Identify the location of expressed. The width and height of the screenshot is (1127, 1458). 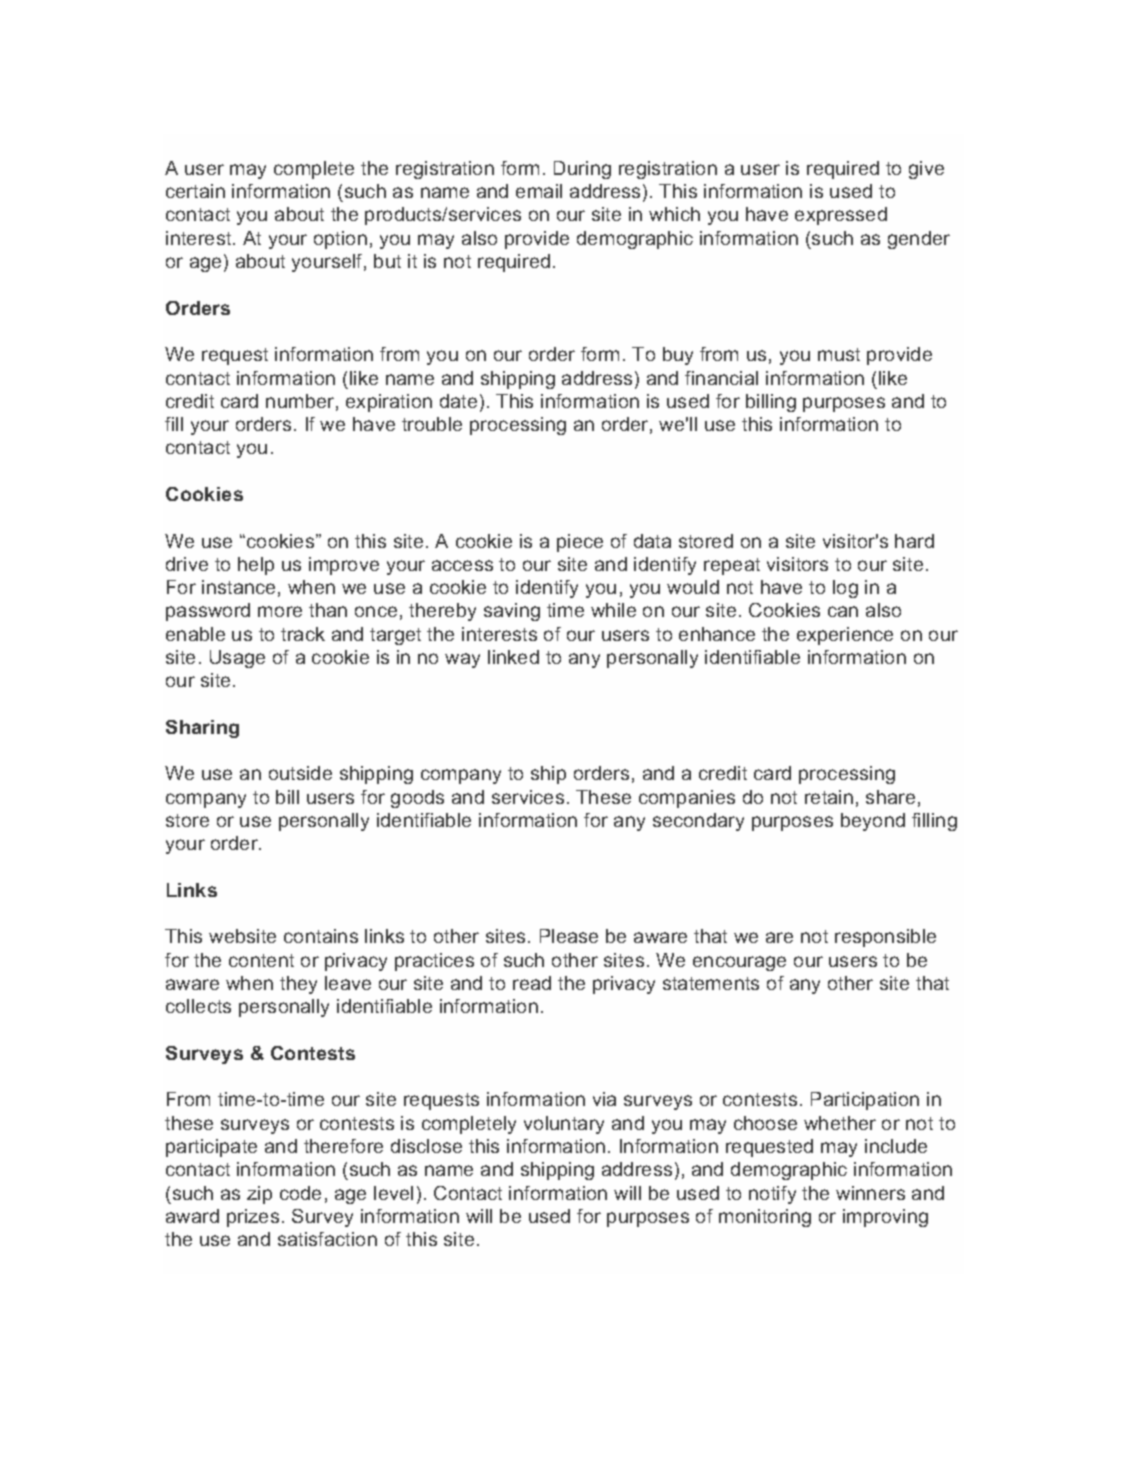
(841, 216).
